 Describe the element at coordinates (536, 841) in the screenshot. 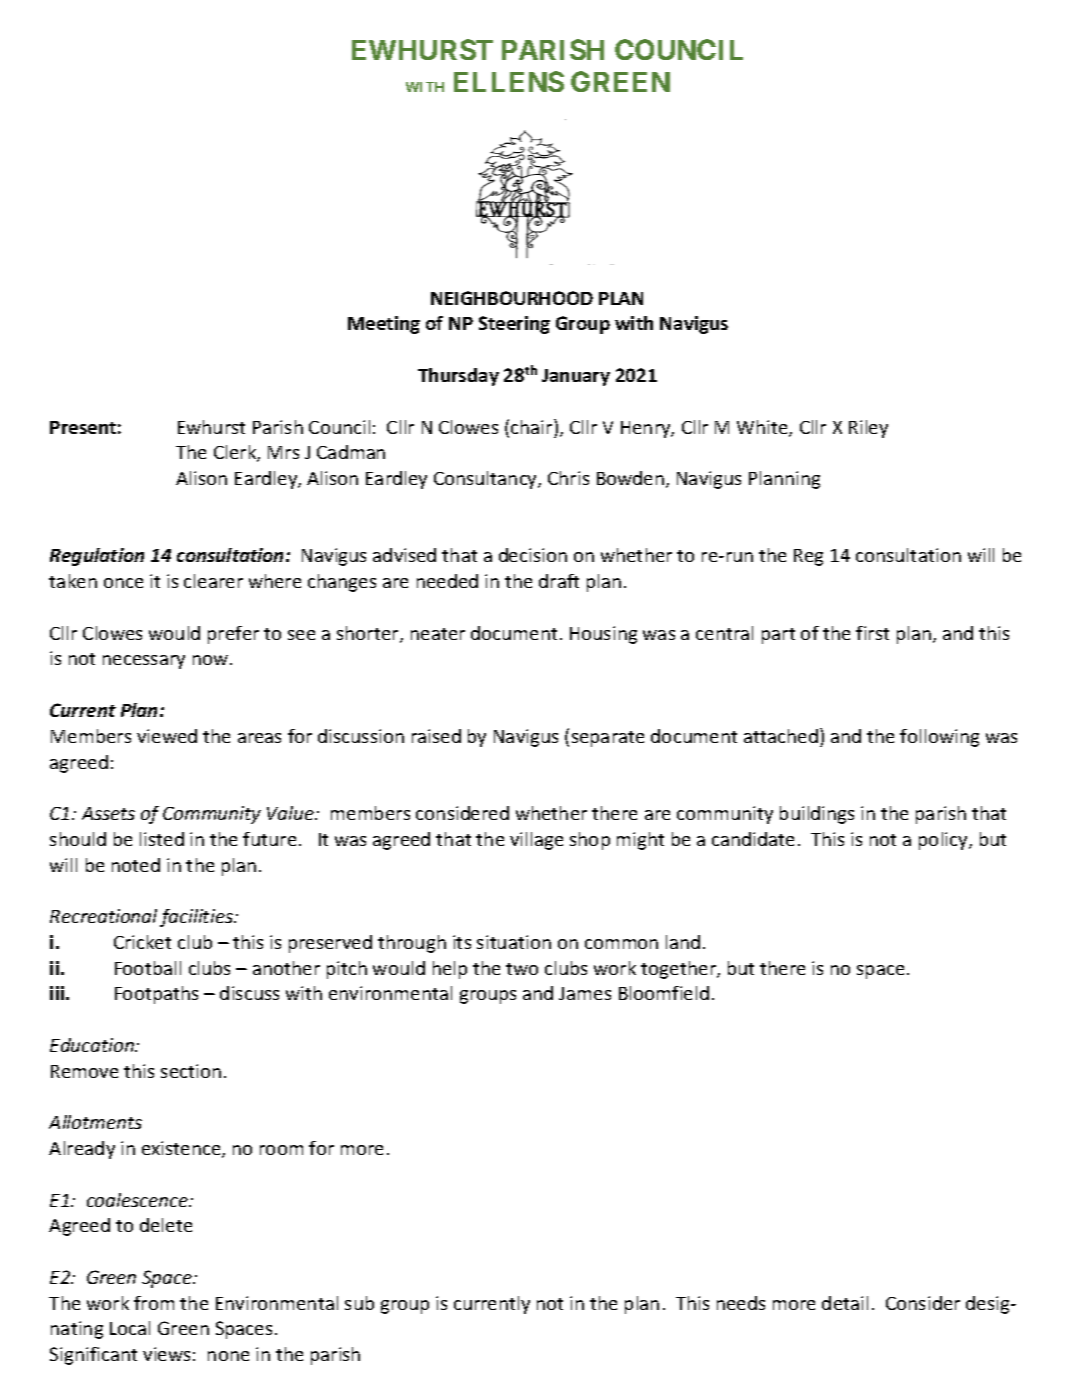

I see `village` at that location.
